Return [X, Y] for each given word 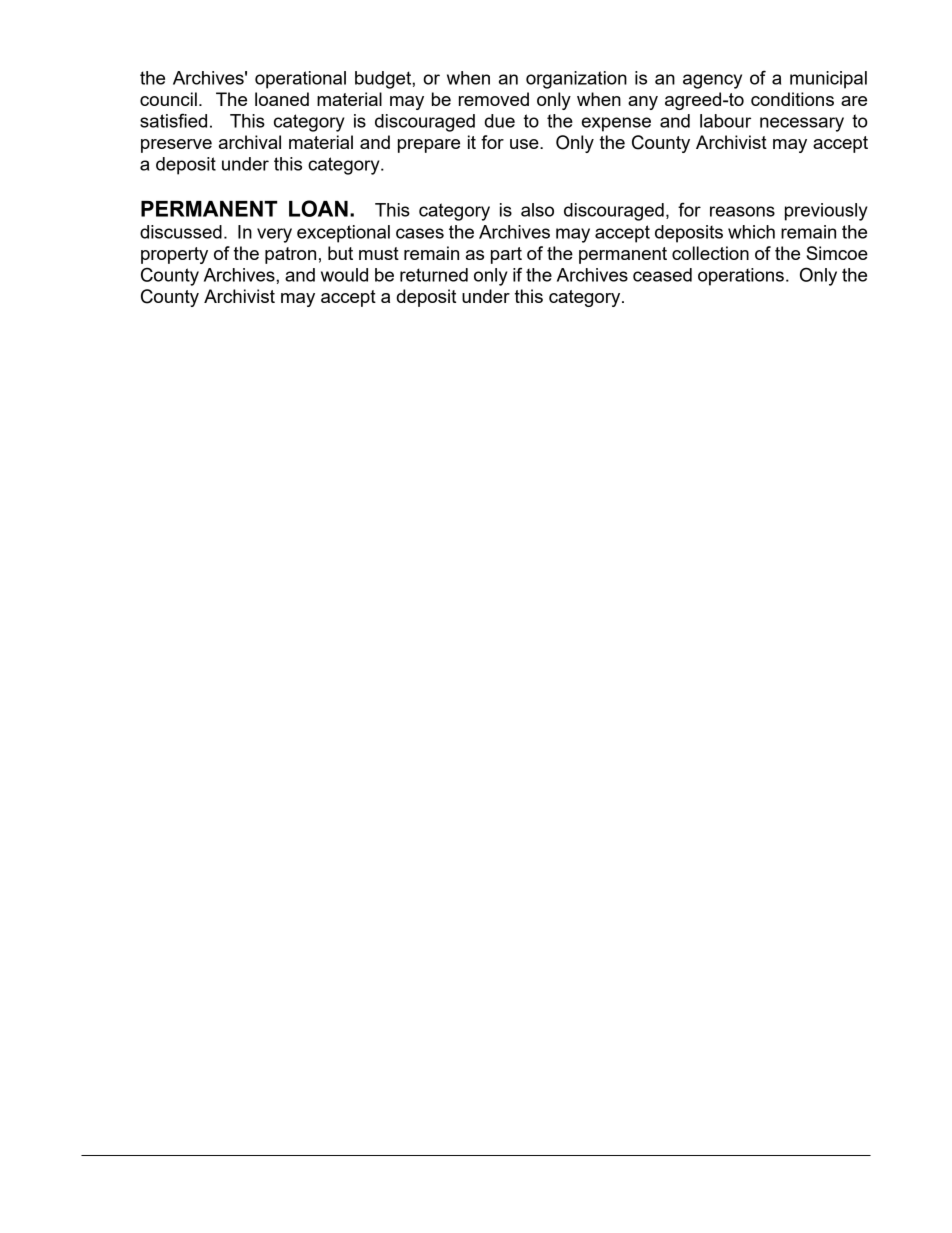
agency [712, 81]
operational [300, 80]
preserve [176, 146]
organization [576, 80]
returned [434, 275]
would [344, 275]
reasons [742, 211]
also [537, 210]
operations [741, 277]
